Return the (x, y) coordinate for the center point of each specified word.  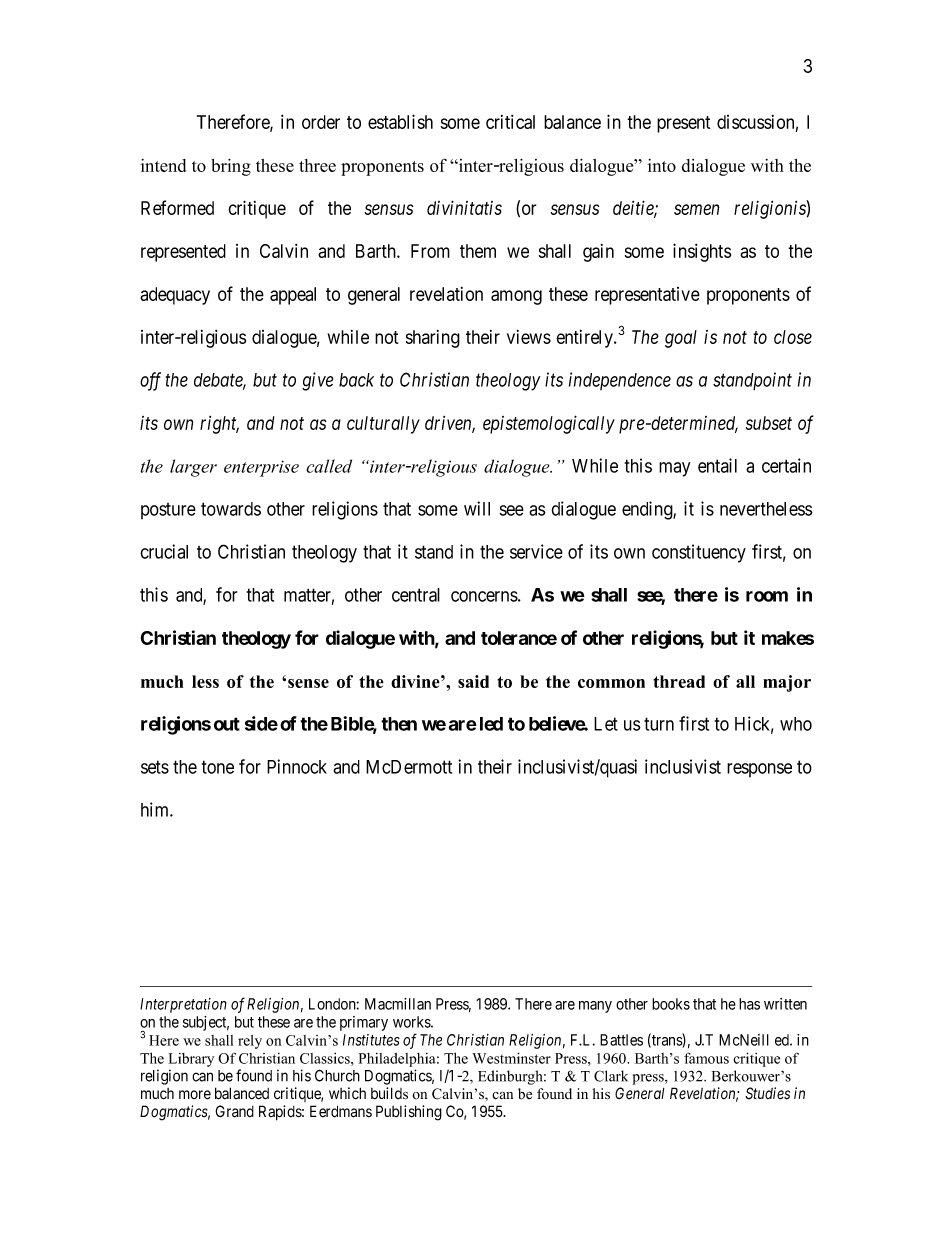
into (662, 165)
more (195, 1095)
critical (510, 122)
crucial (164, 551)
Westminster (511, 1058)
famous (706, 1058)
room (767, 596)
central (416, 595)
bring (231, 167)
